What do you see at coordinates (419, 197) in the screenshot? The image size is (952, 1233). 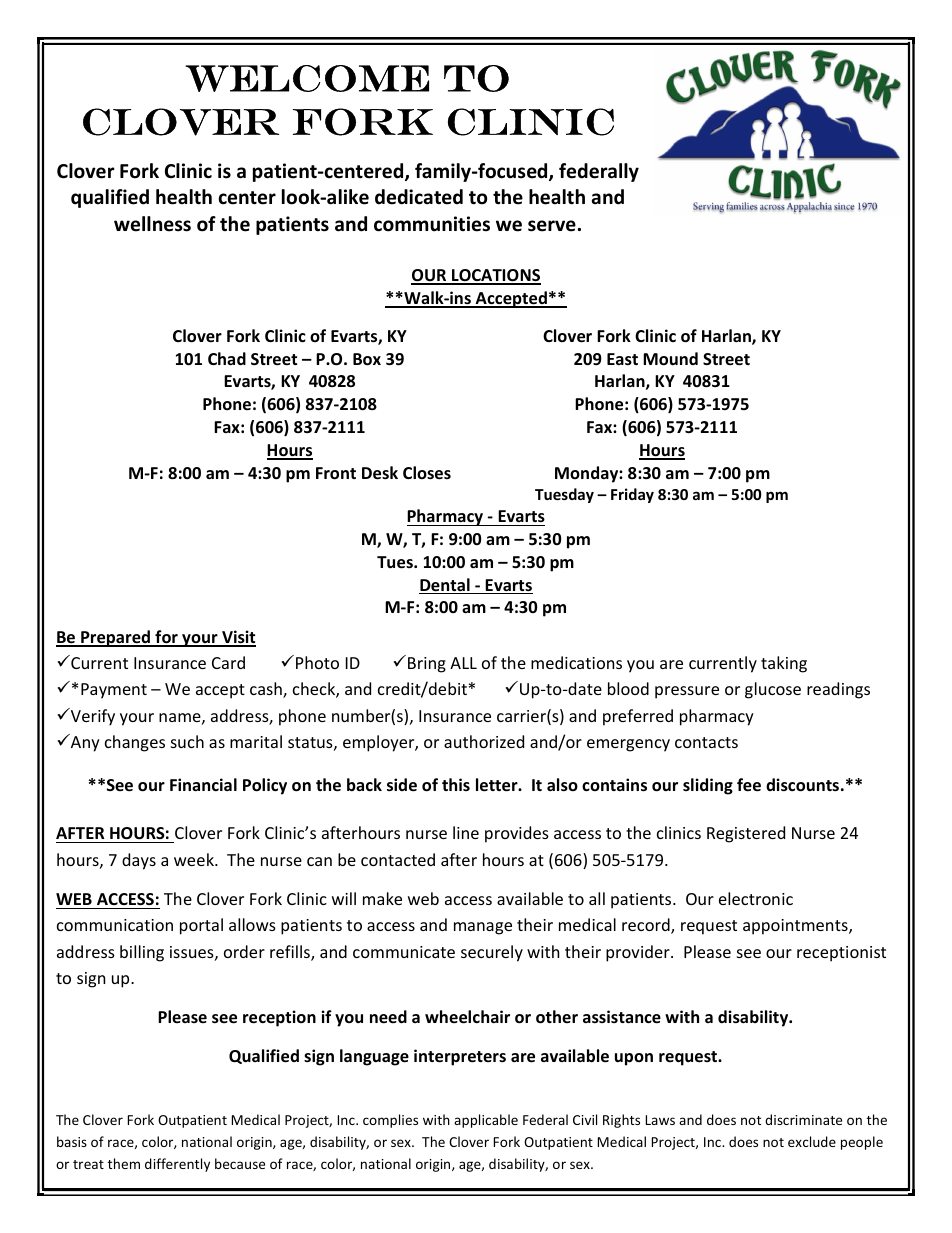 I see `dedicated` at bounding box center [419, 197].
